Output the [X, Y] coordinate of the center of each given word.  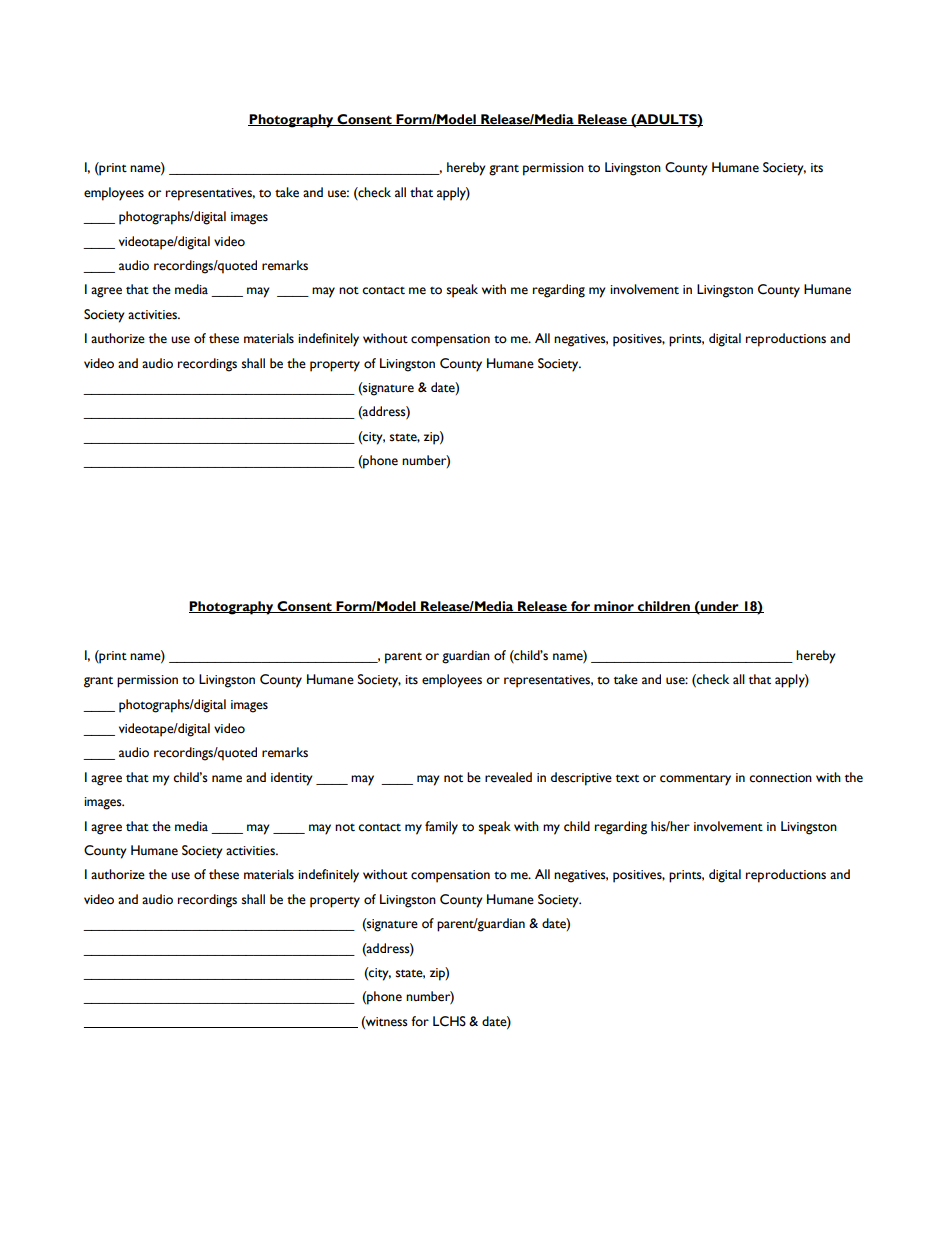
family [441, 828]
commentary [695, 780]
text [627, 778]
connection [780, 778]
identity [292, 779]
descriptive [581, 779]
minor [614, 607]
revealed [508, 777]
